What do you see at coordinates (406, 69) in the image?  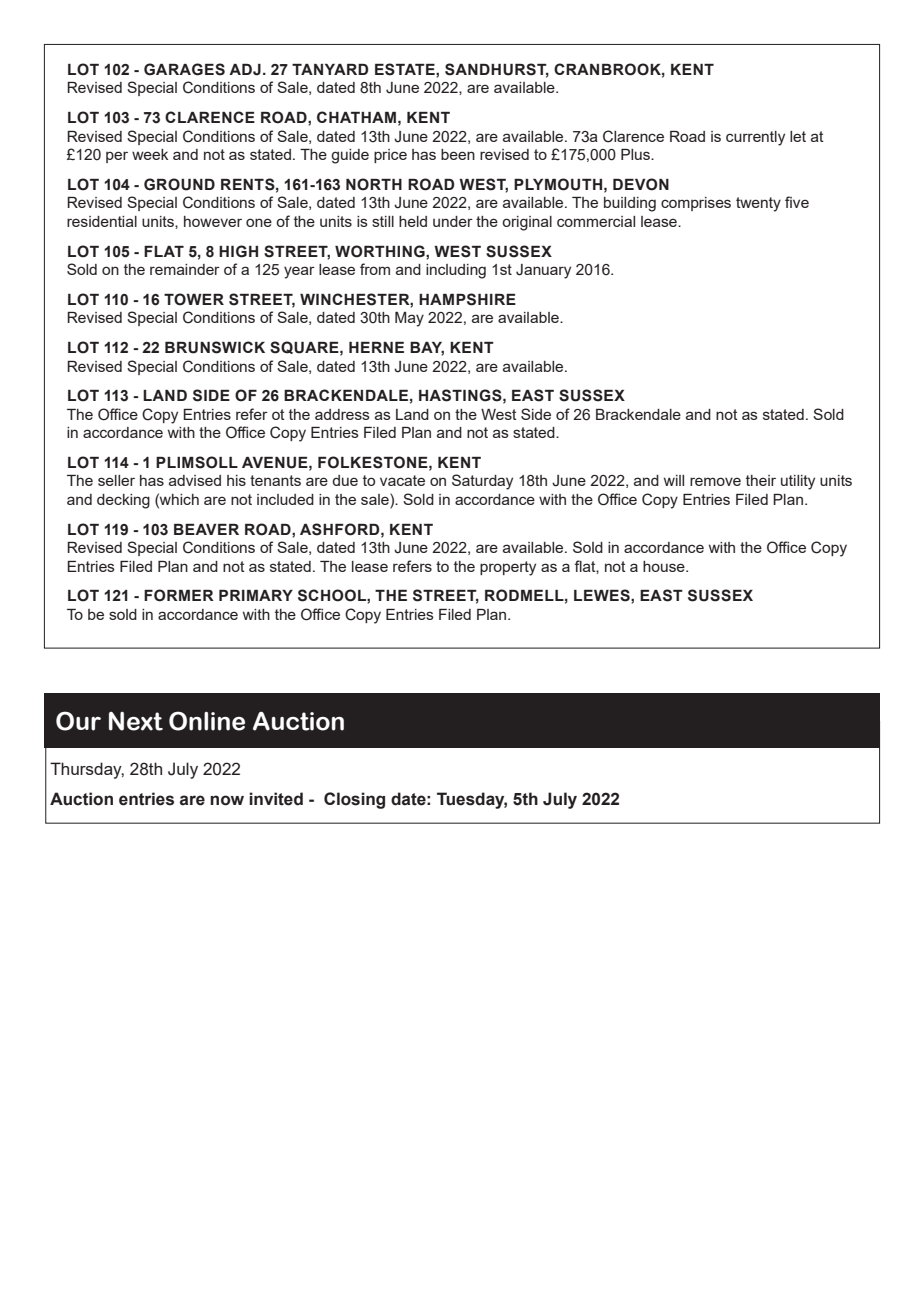 I see `ESTATE` at bounding box center [406, 69].
